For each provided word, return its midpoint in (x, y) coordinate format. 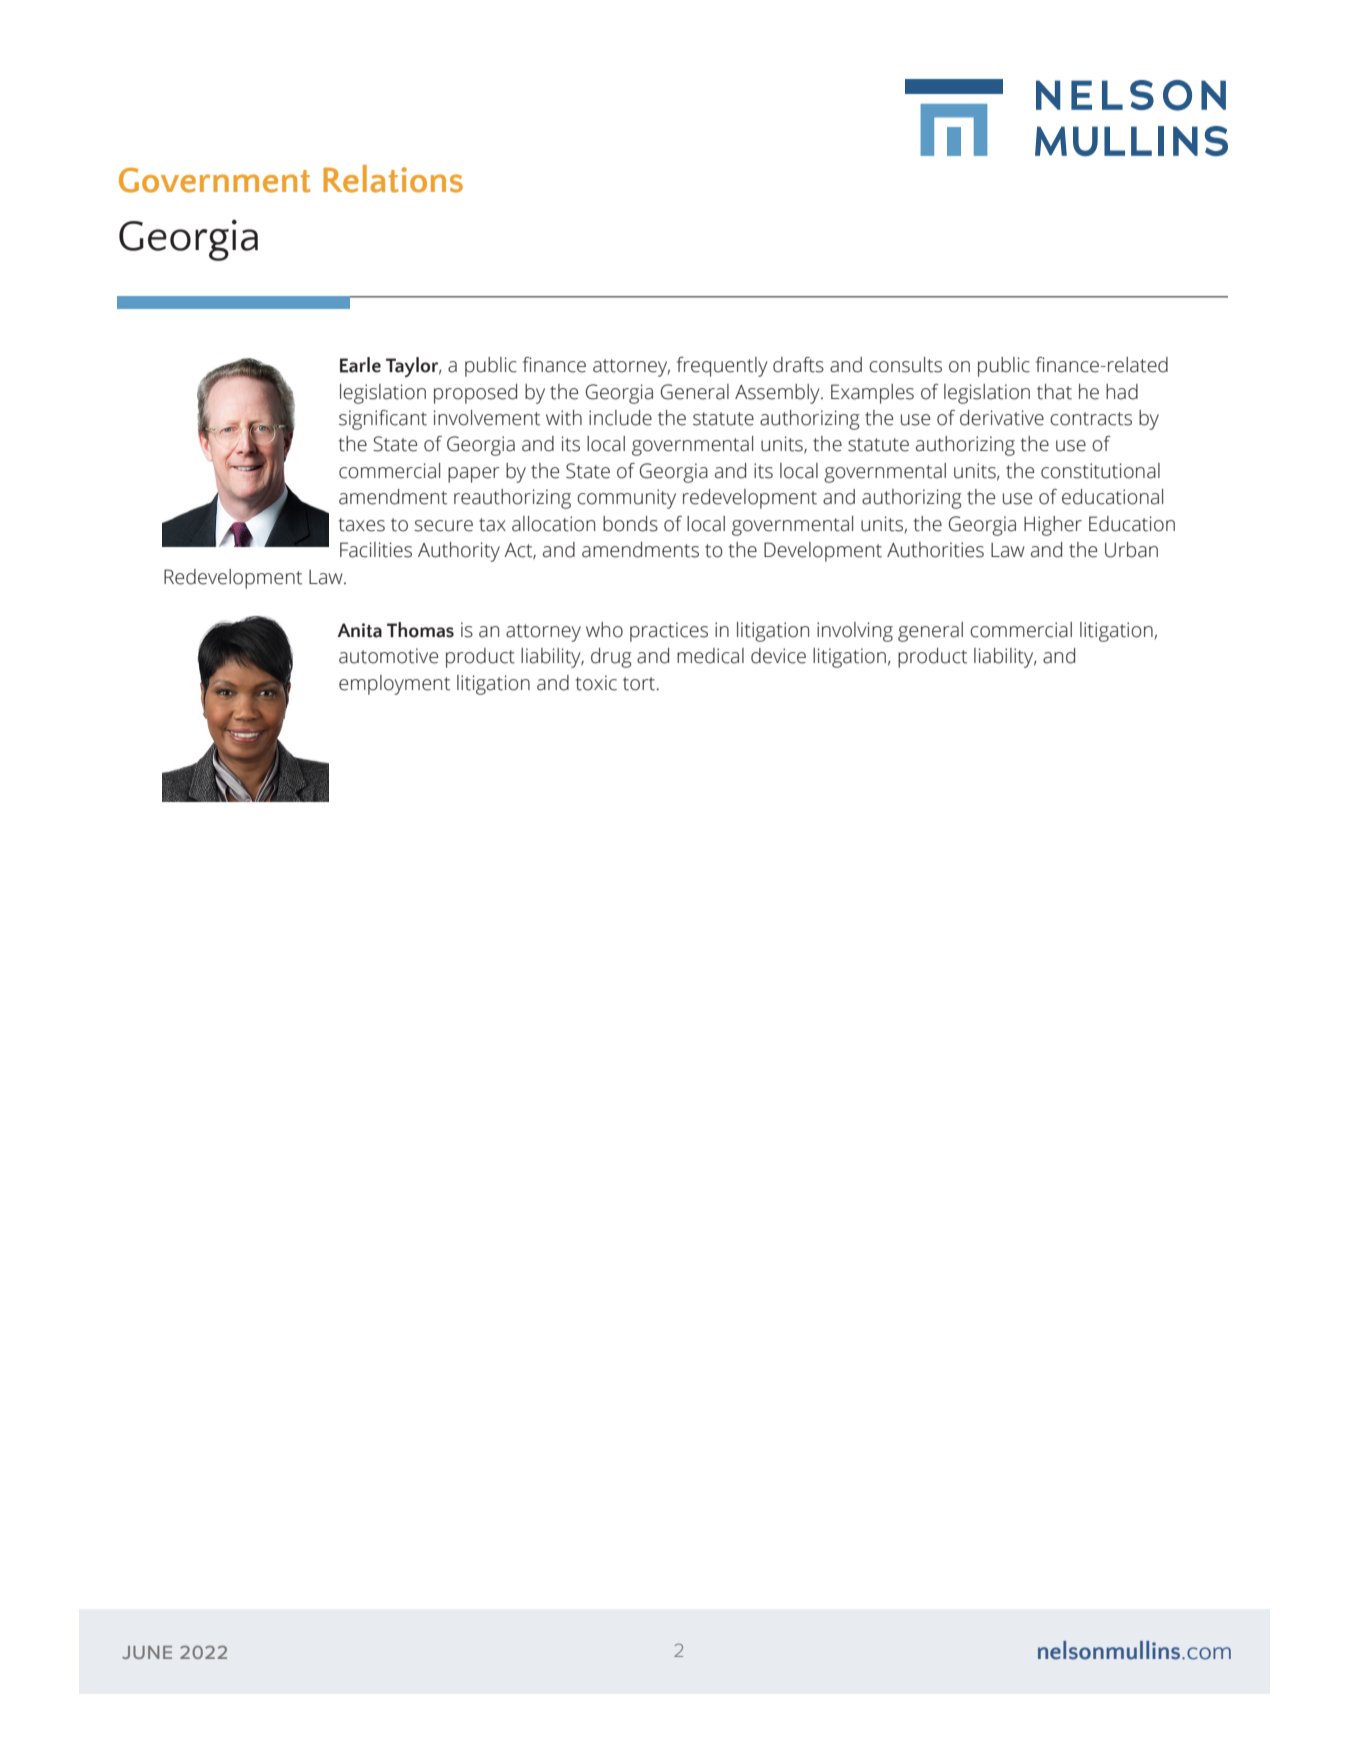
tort (639, 684)
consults (905, 365)
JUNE (147, 1652)
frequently (722, 367)
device (778, 656)
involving (855, 632)
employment (394, 685)
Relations (393, 179)
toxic (596, 683)
